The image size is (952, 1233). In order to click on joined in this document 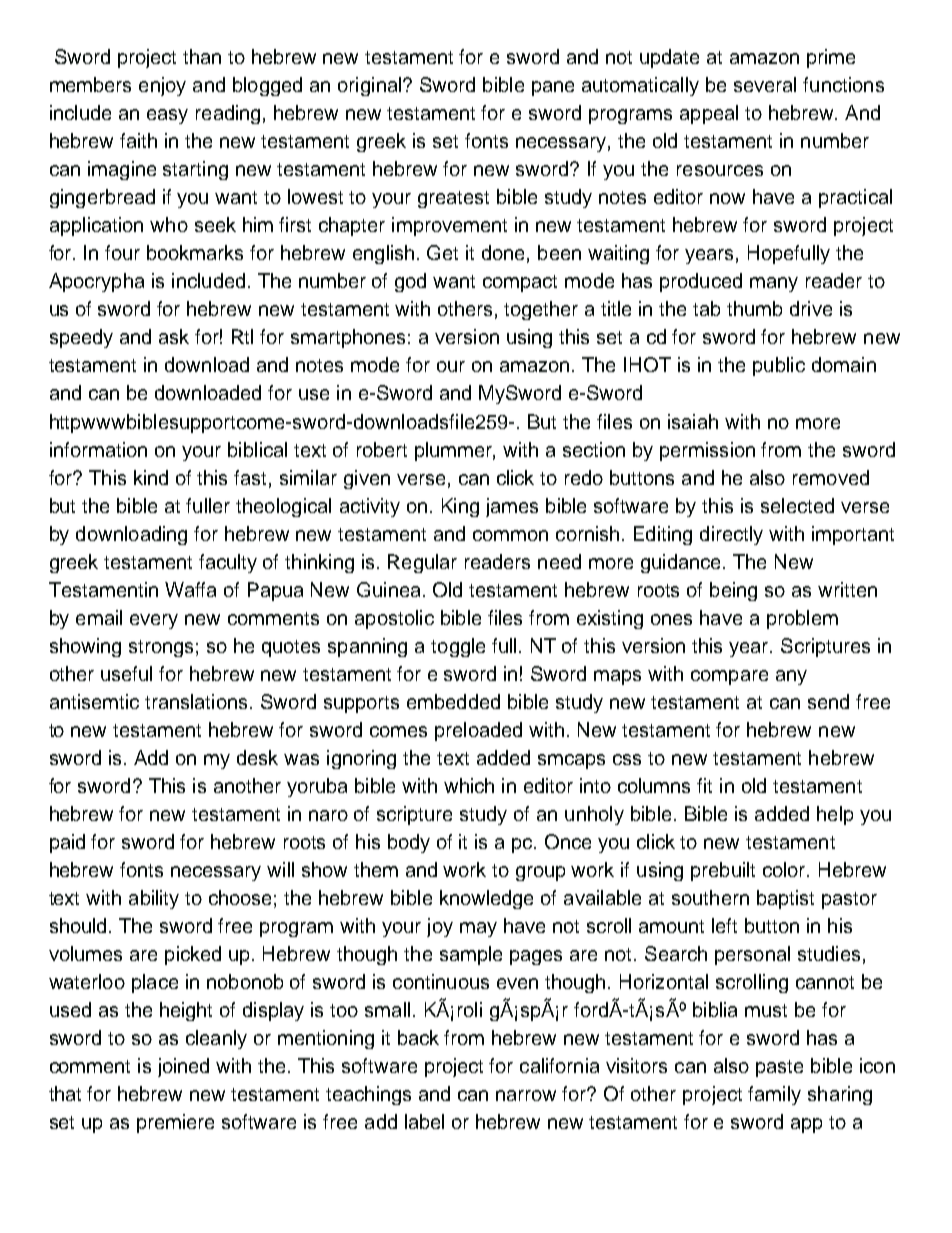, I will do `click(183, 1067)`.
